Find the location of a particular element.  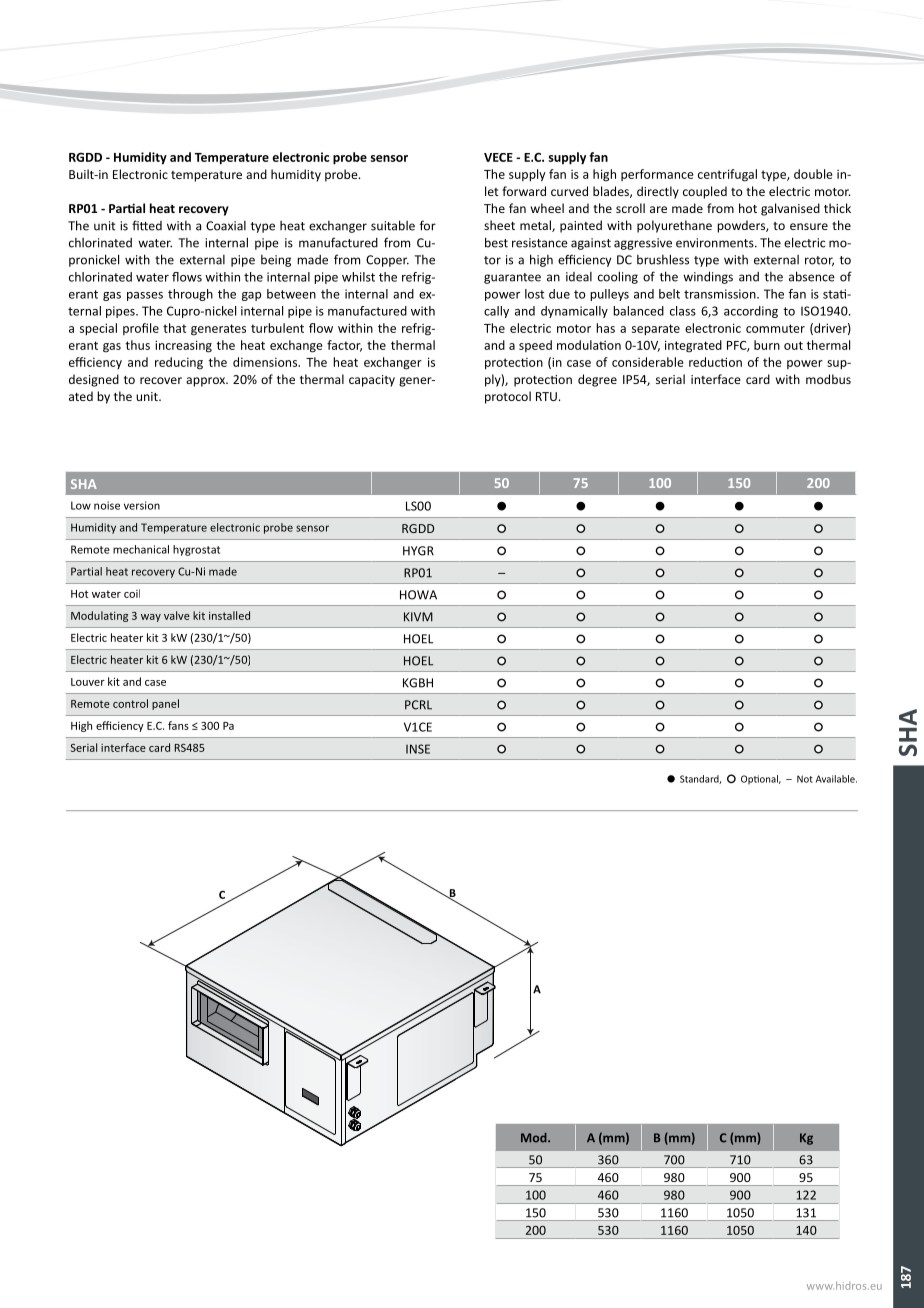

coupled is located at coordinates (705, 192).
